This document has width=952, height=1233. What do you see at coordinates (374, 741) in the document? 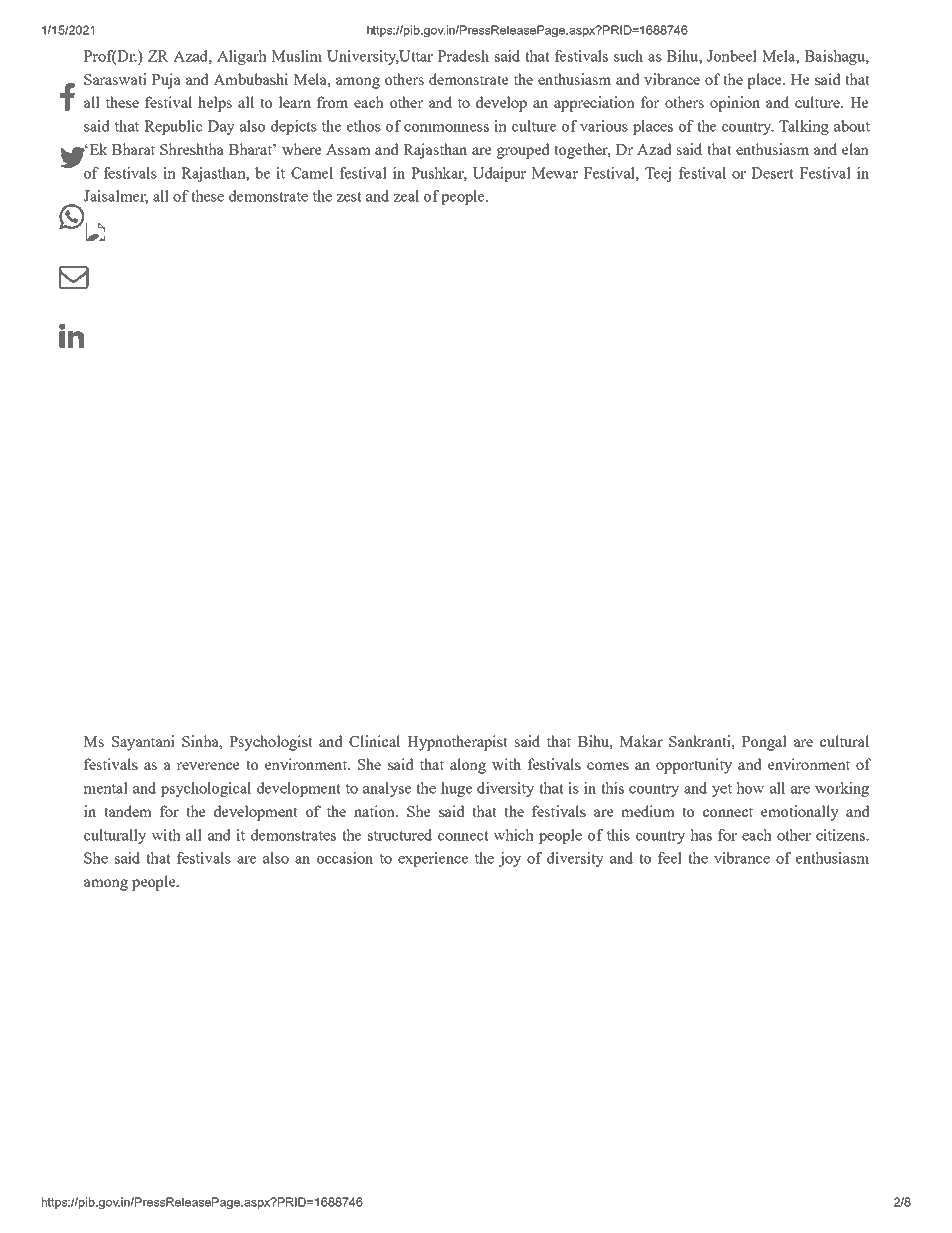
I see `Clinical` at bounding box center [374, 741].
